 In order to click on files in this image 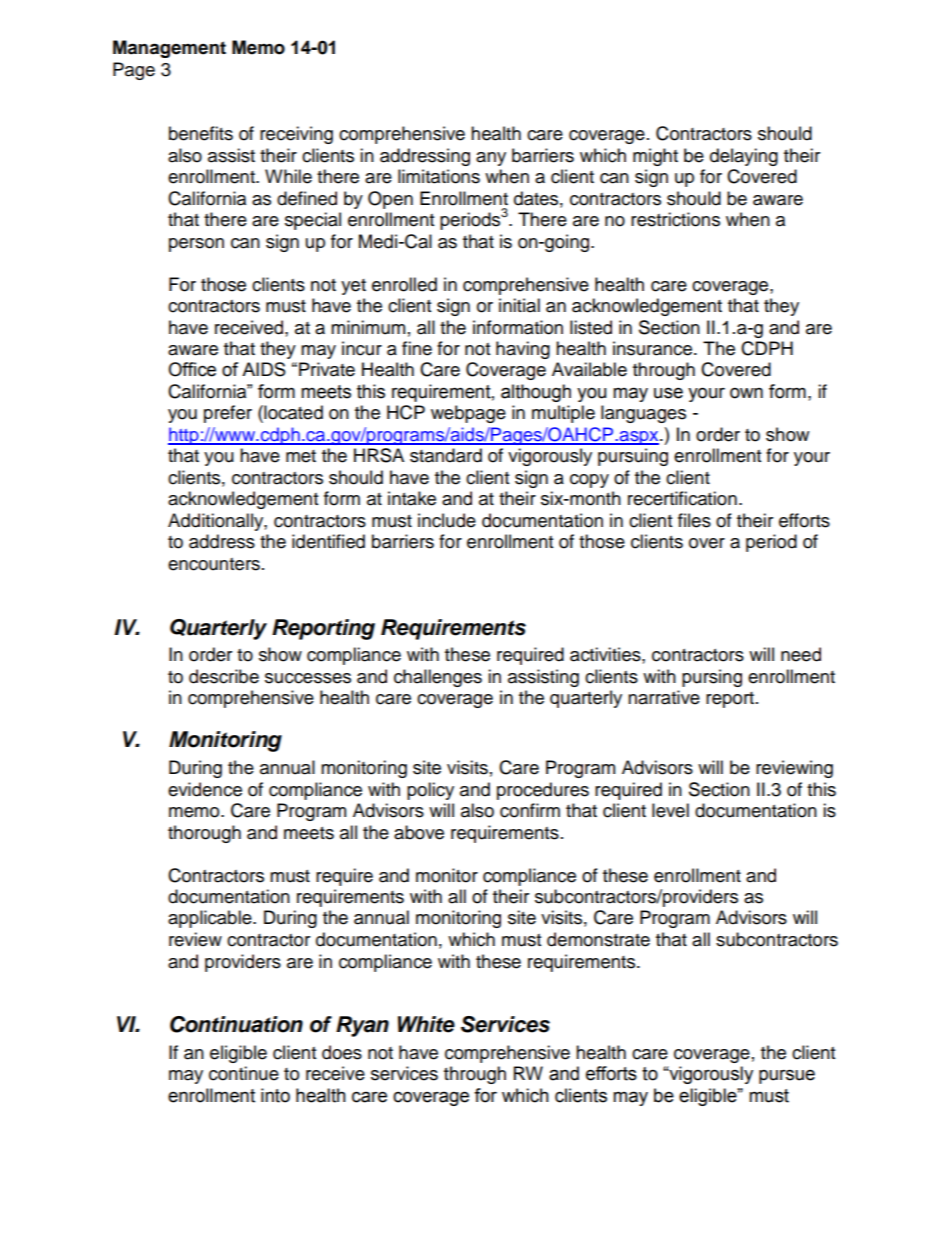, I will do `click(694, 520)`.
